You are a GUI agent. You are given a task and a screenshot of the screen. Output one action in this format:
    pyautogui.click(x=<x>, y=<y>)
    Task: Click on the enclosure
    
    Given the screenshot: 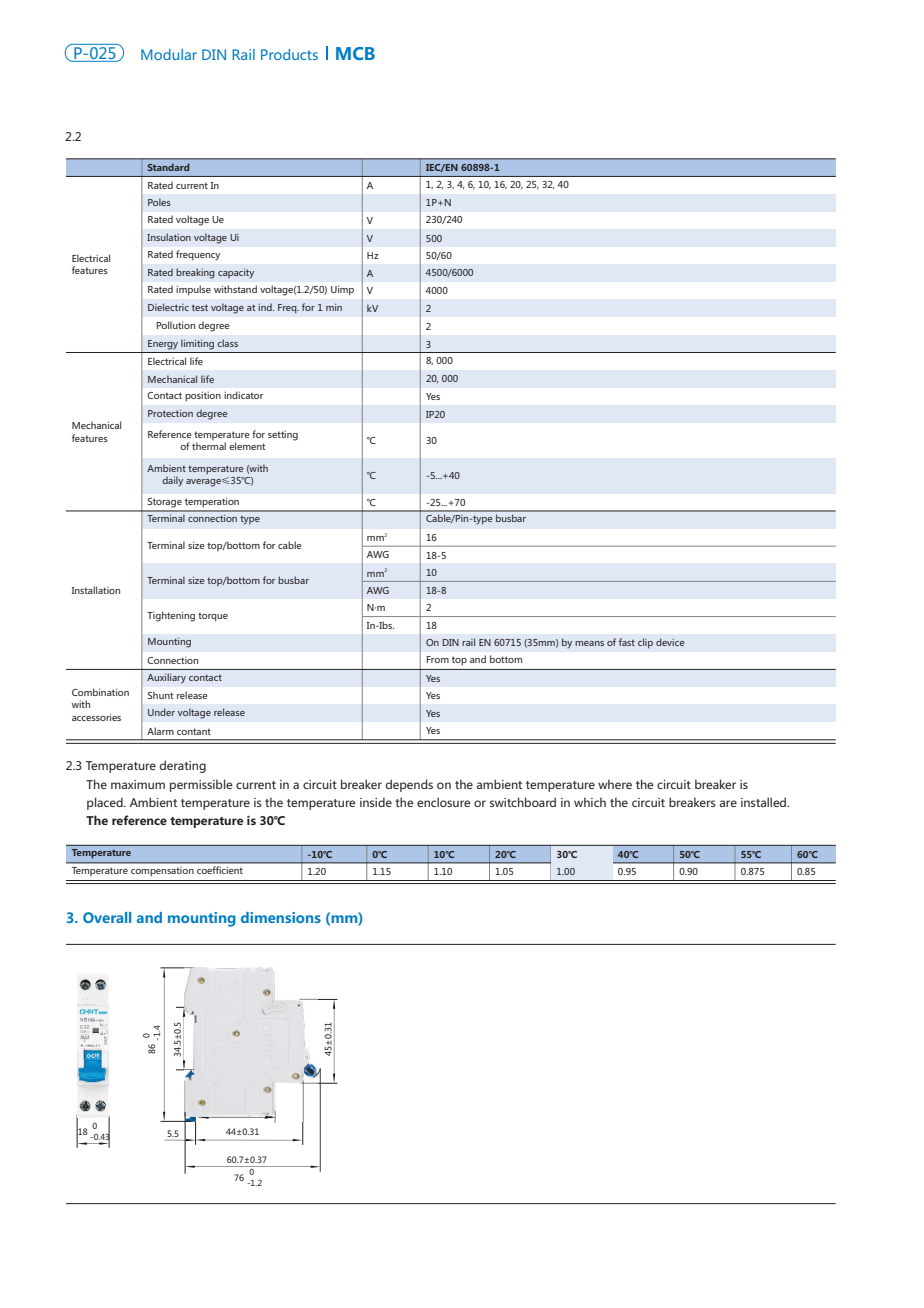 What is the action you would take?
    pyautogui.click(x=444, y=802)
